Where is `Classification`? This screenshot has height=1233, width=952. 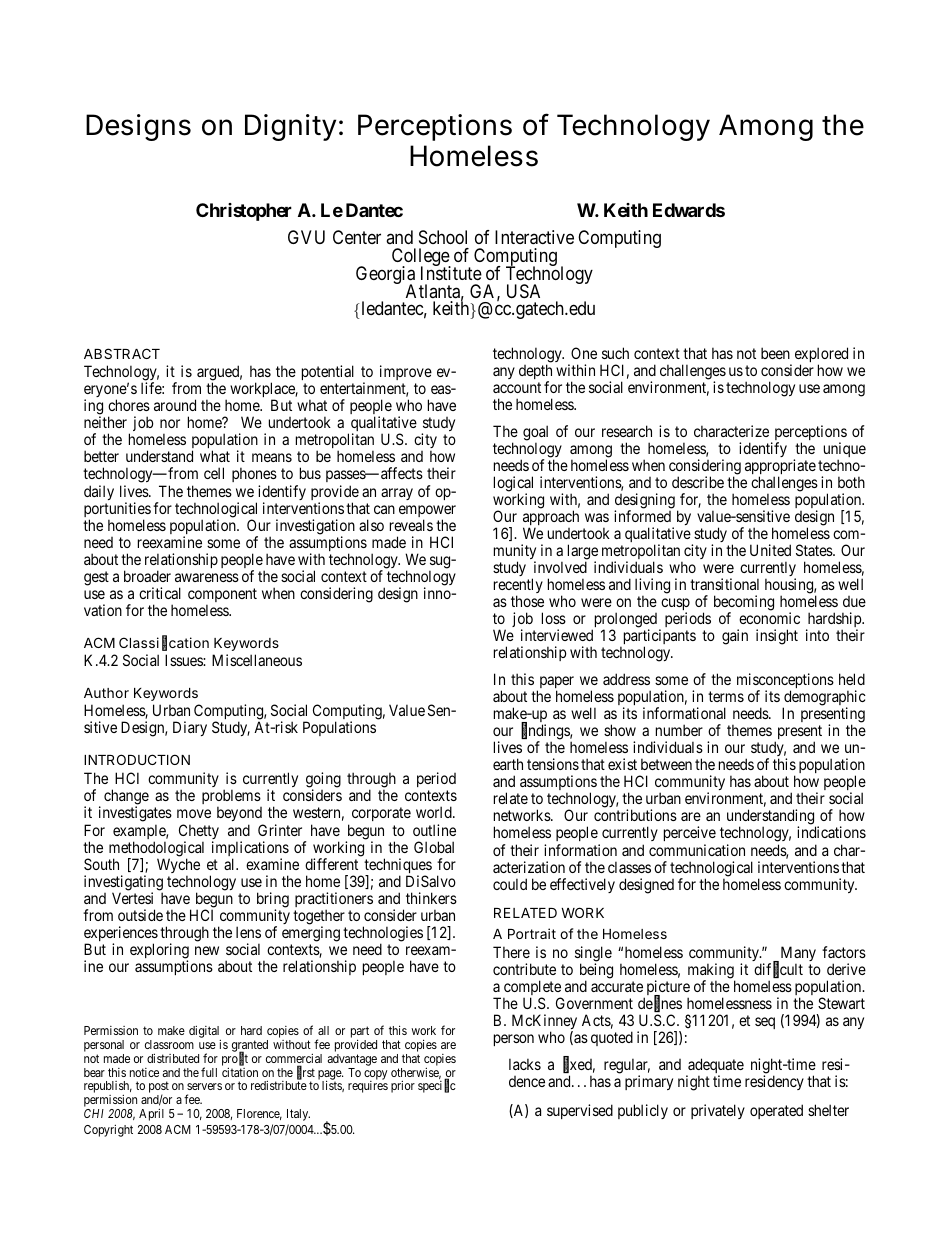
Classification is located at coordinates (164, 643).
